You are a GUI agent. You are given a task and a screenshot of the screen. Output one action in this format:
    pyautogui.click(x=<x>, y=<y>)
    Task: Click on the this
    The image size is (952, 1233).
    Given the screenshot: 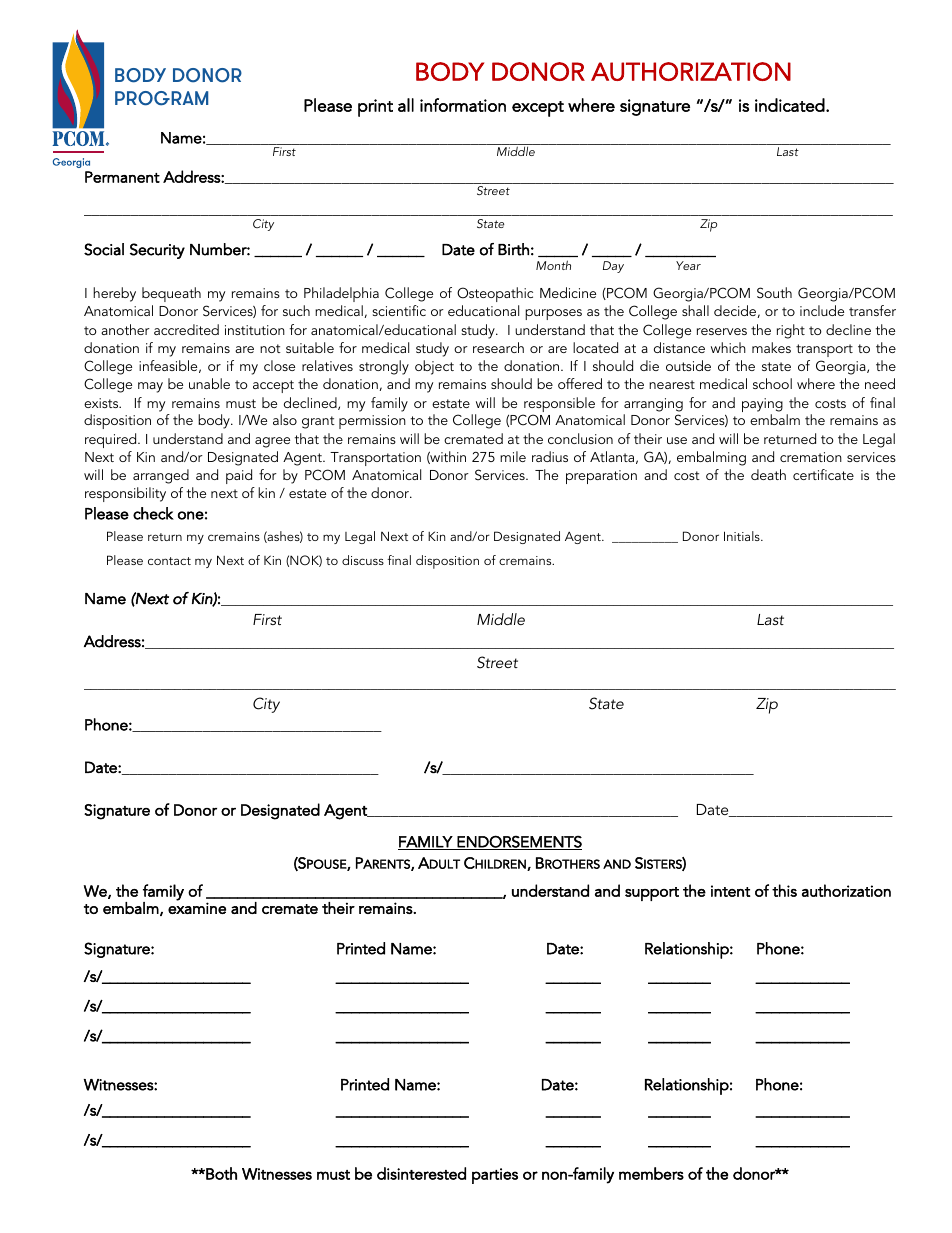 What is the action you would take?
    pyautogui.click(x=784, y=890)
